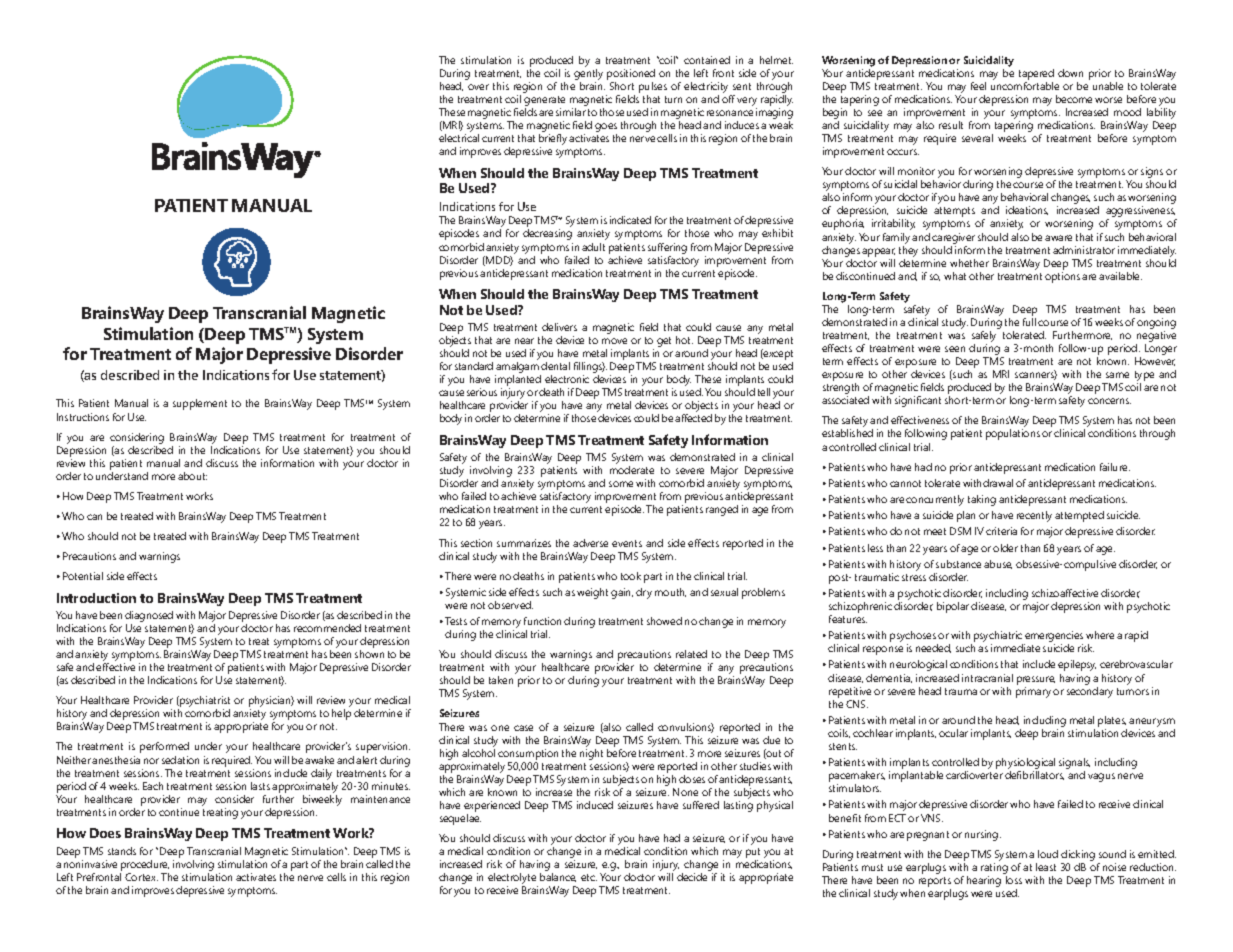  Describe the element at coordinates (200, 404) in the image. I see `supplement` at that location.
